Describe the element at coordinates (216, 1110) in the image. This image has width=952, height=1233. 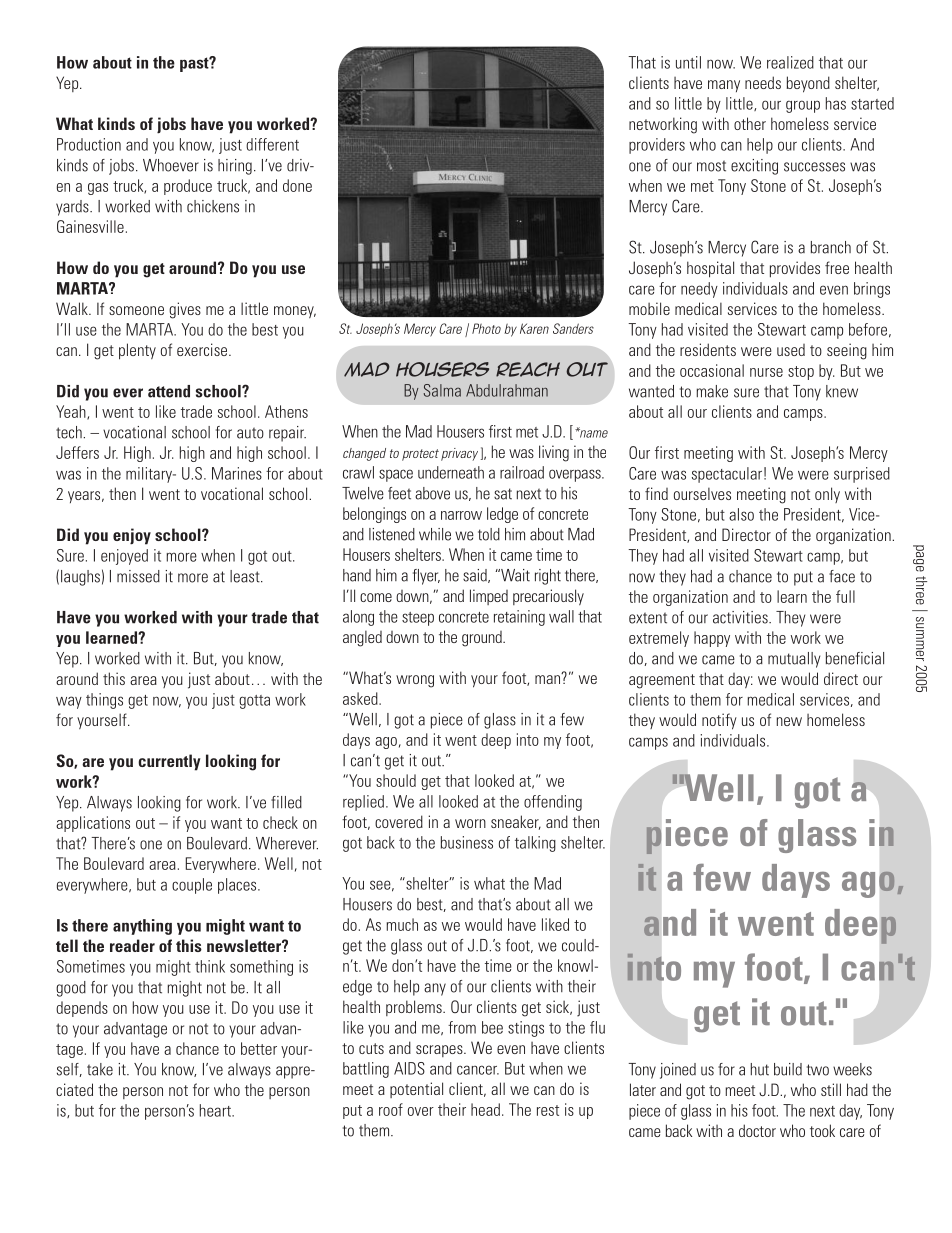
I see `heart` at that location.
